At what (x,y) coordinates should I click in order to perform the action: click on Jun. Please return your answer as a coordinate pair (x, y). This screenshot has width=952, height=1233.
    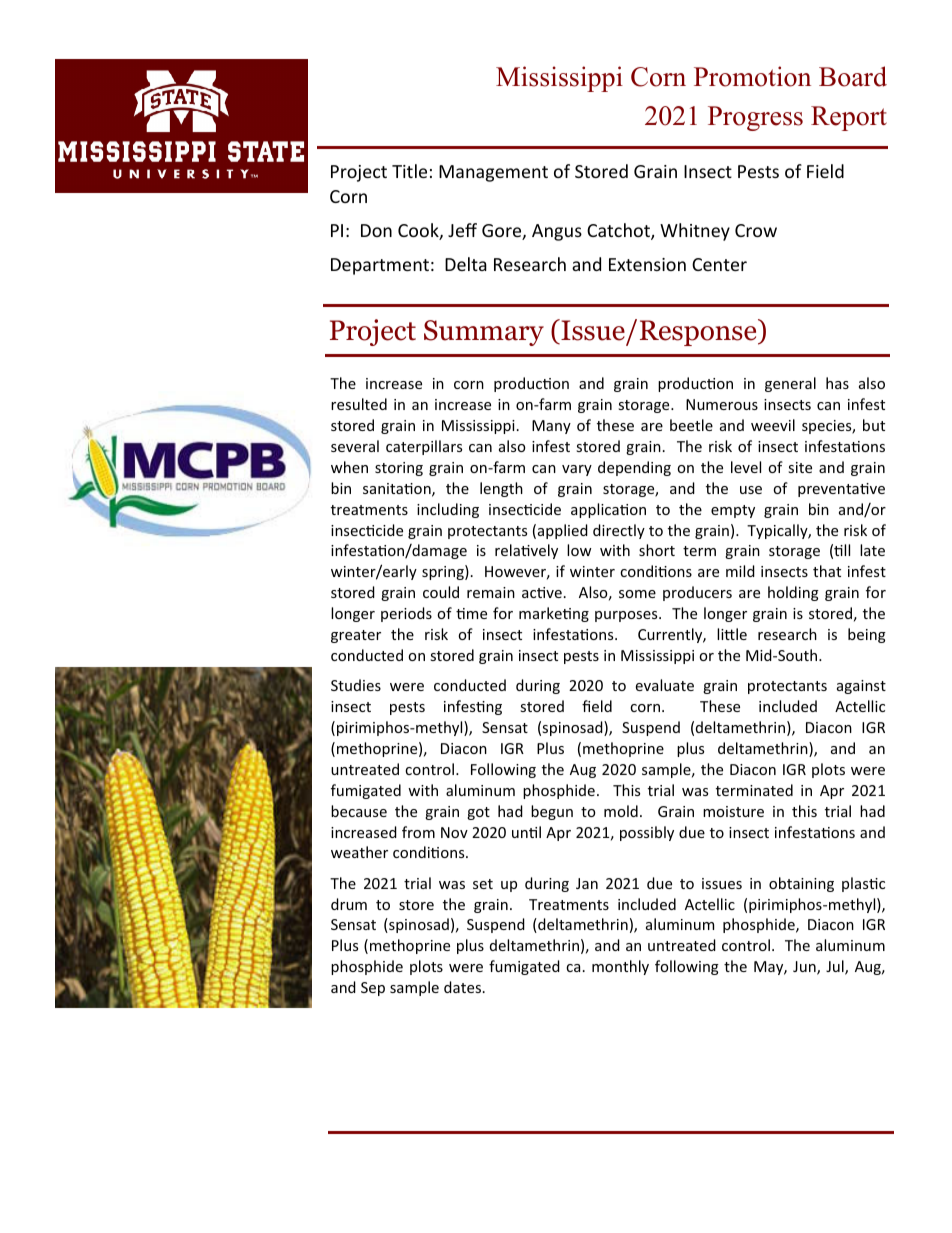
    Looking at the image, I should click on (805, 968).
